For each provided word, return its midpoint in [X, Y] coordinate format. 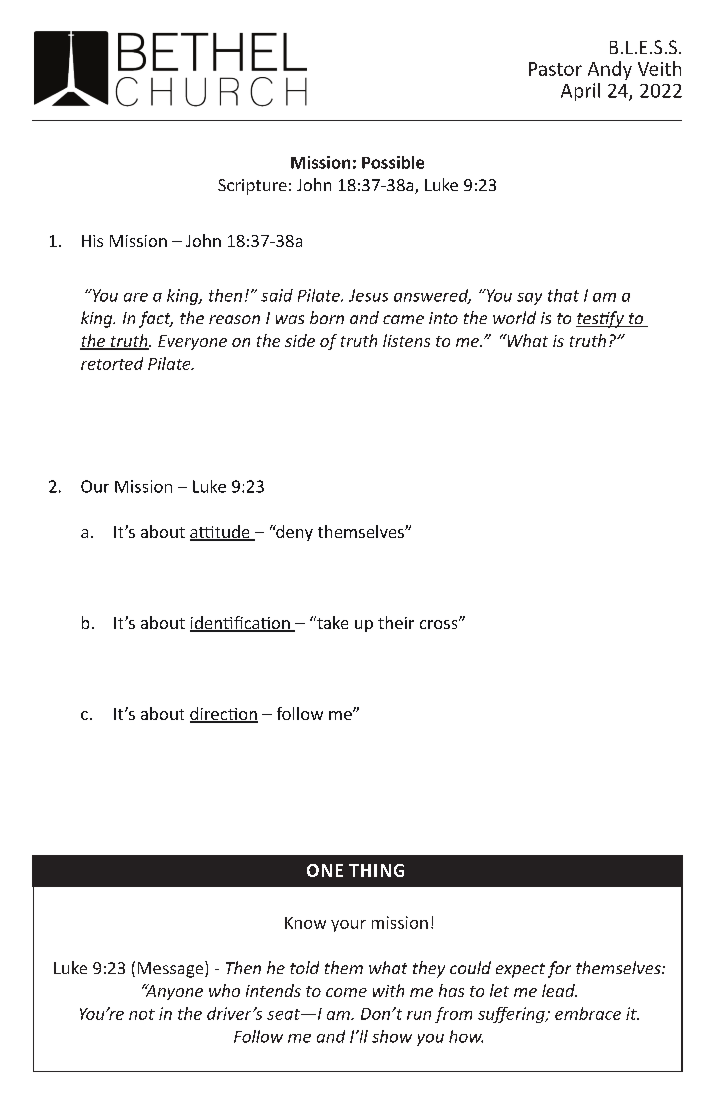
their [396, 622]
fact [156, 319]
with [388, 990]
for [559, 969]
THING [376, 870]
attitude [221, 533]
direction [224, 715]
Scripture [252, 187]
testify [601, 319]
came [403, 319]
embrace [588, 1013]
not [142, 1014]
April [580, 92]
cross [440, 624]
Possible [393, 162]
